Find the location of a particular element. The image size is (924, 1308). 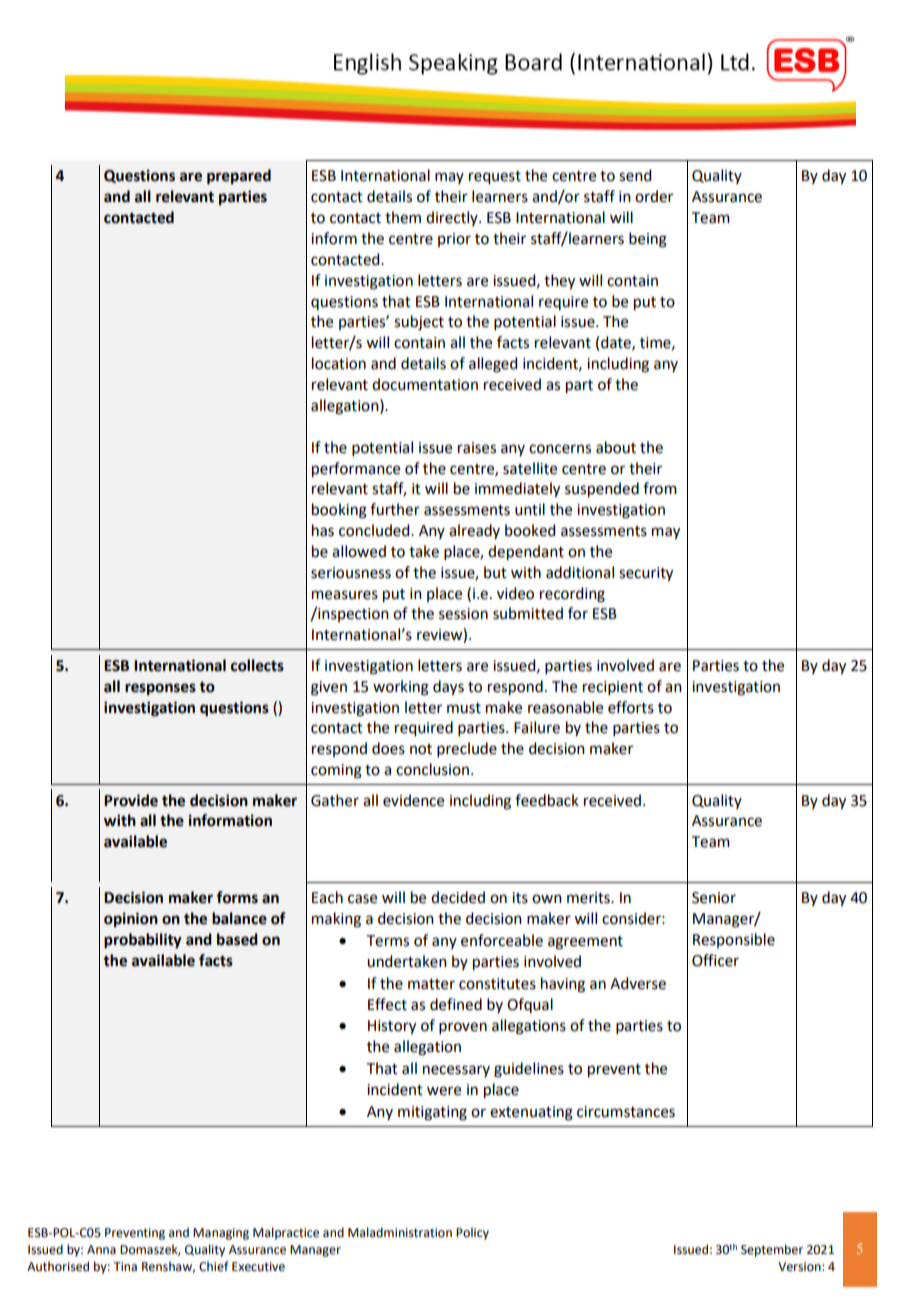

already is located at coordinates (474, 531).
